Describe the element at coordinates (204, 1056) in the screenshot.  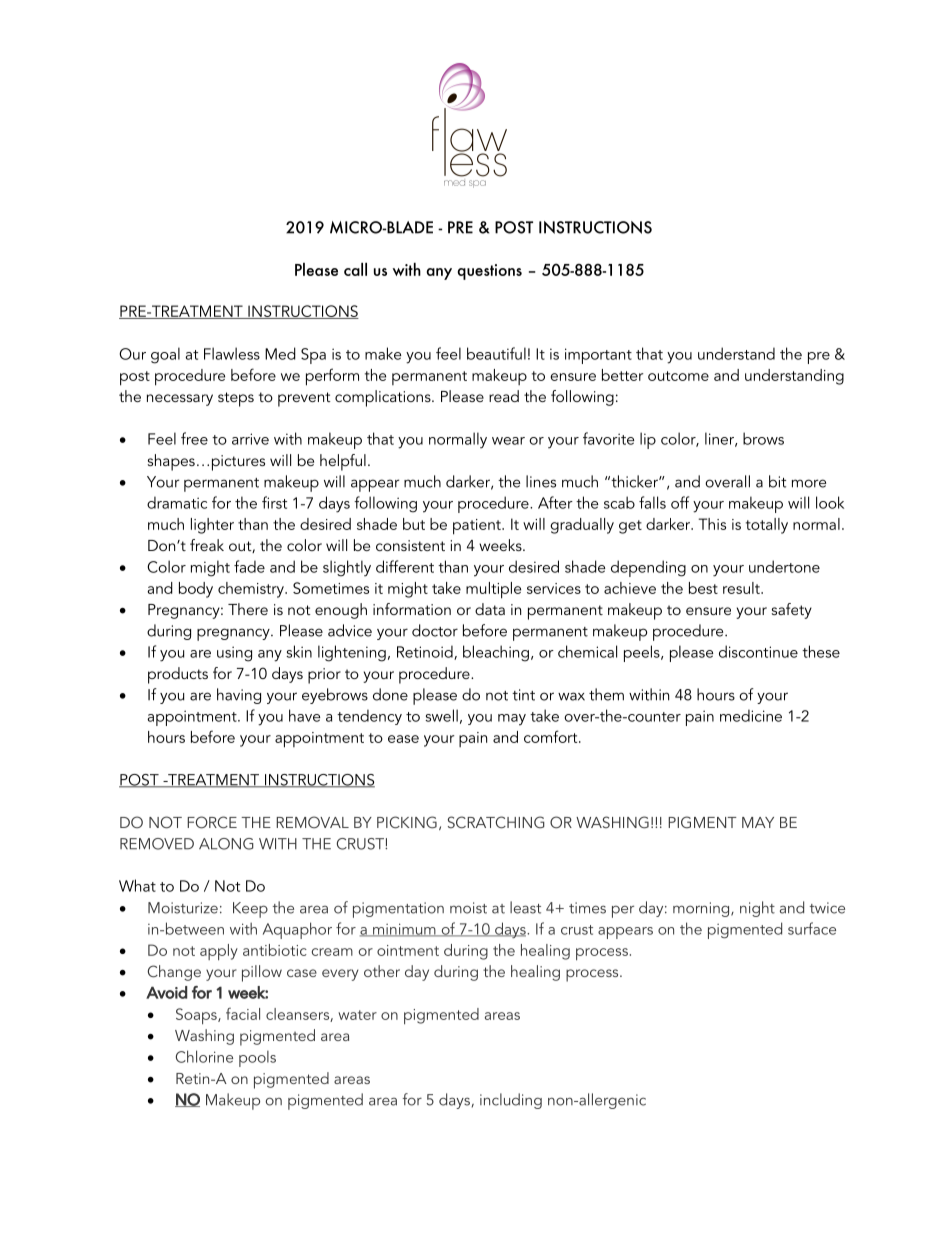
I see `Chlorine` at that location.
